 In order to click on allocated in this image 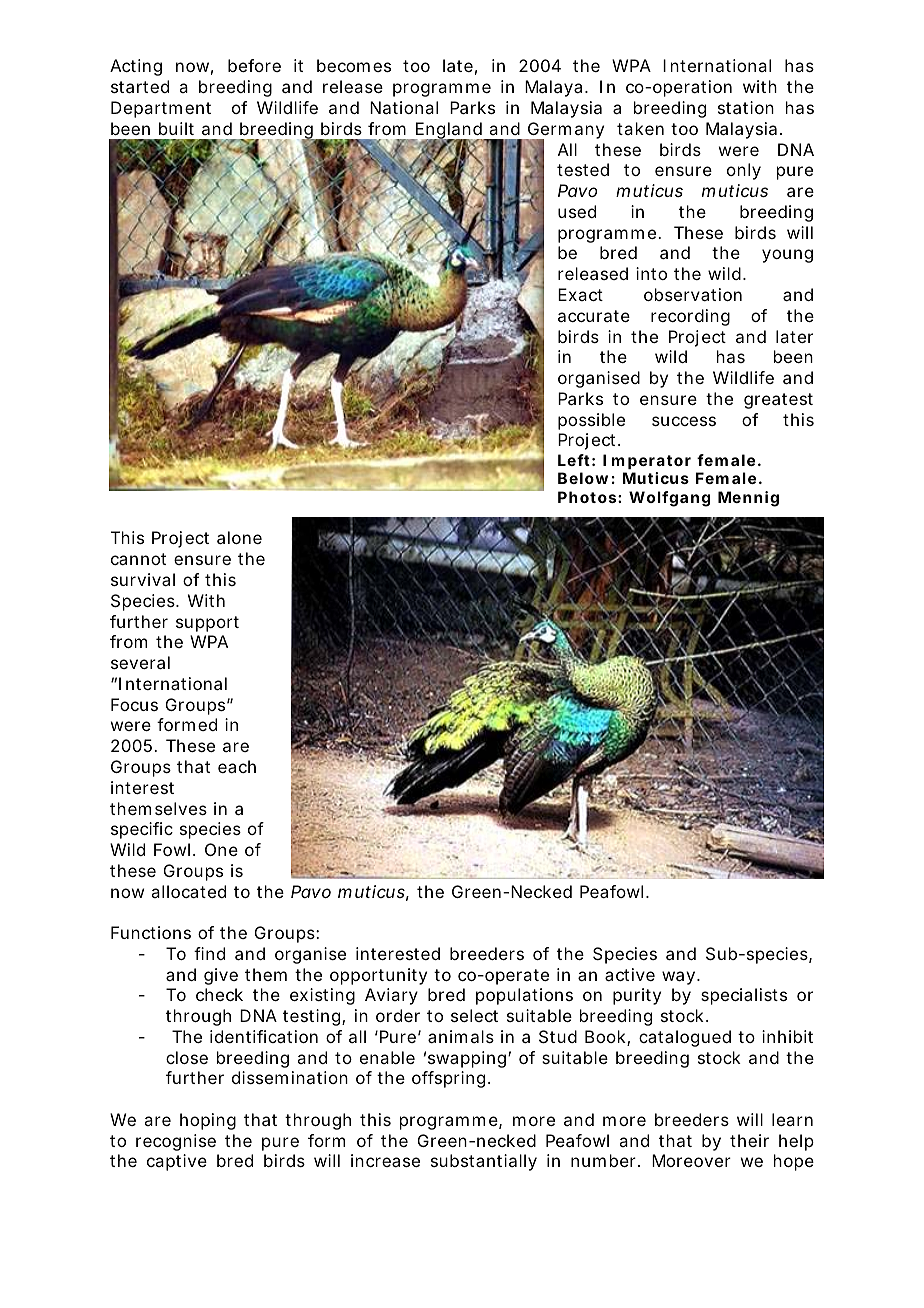, I will do `click(188, 891)`.
